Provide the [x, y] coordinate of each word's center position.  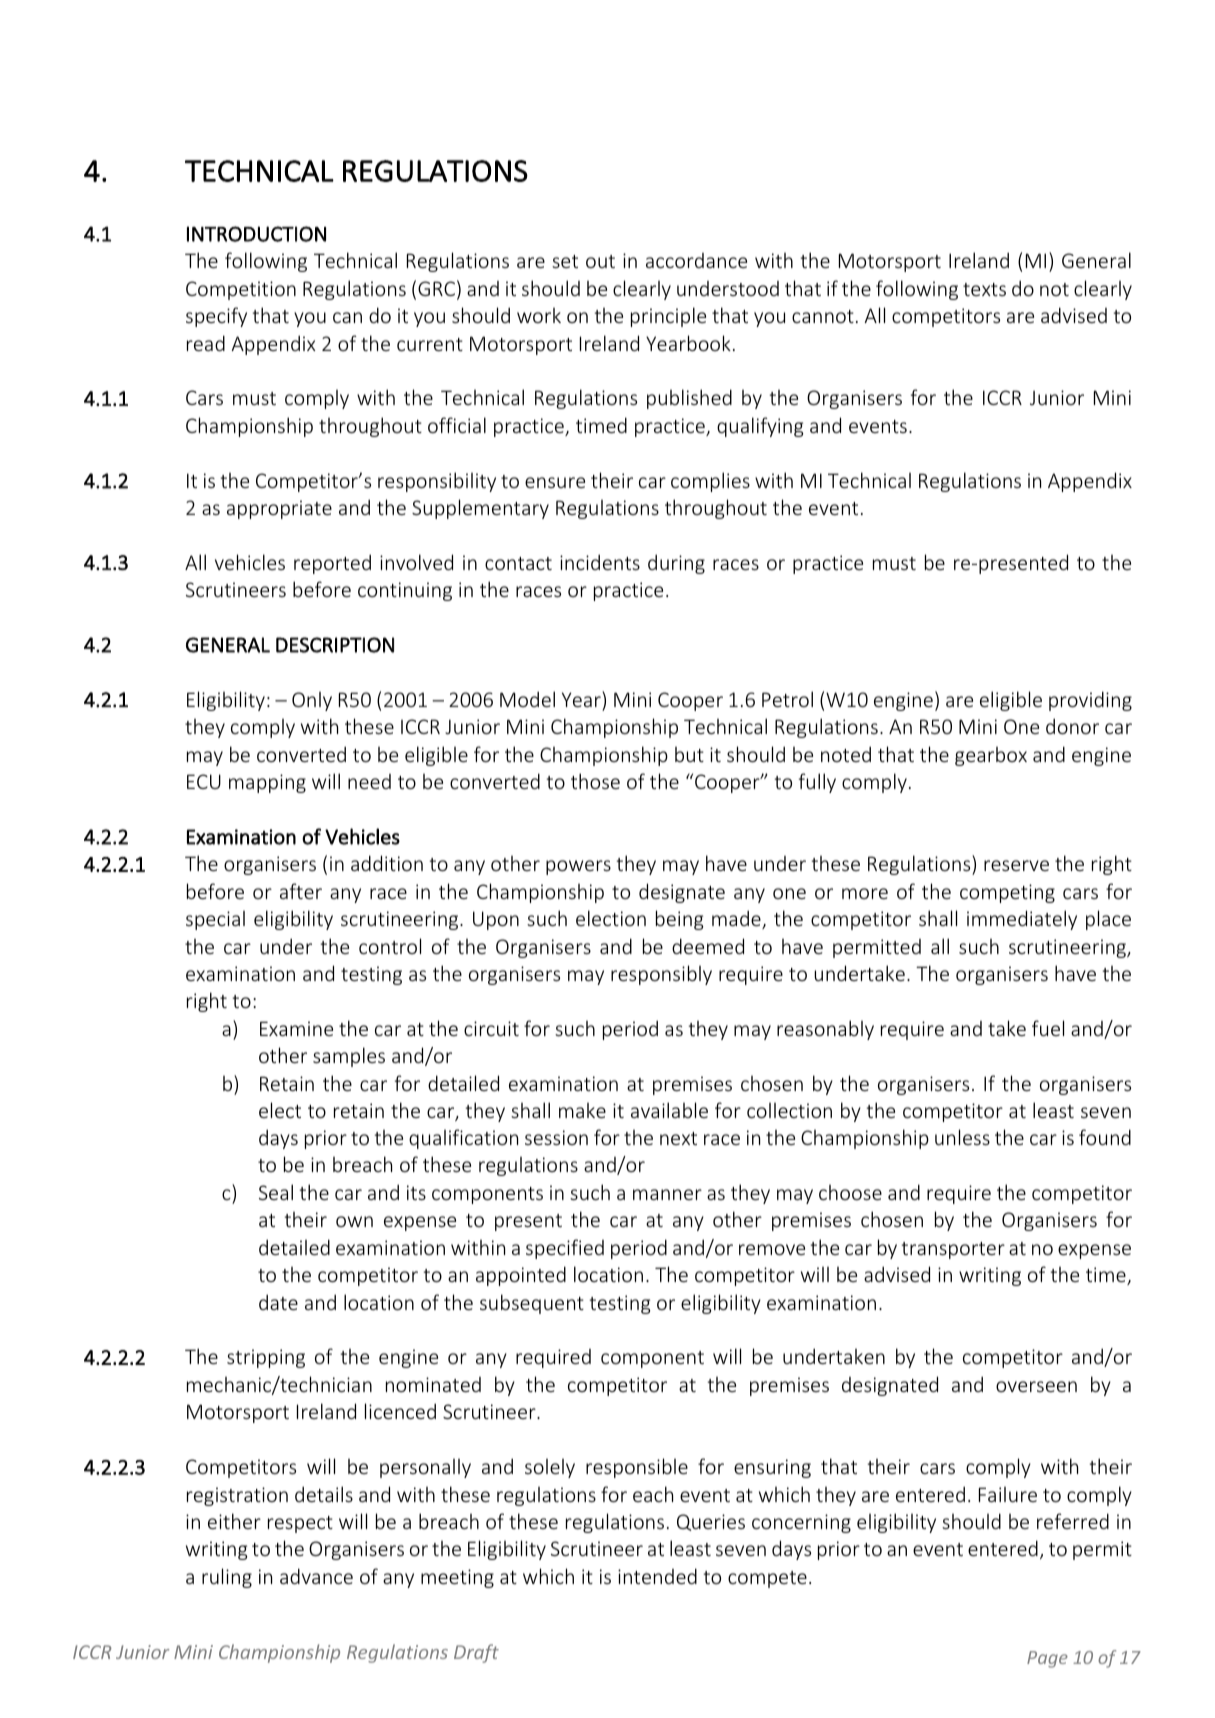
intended [657, 1576]
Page [1047, 1659]
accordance [696, 260]
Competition [241, 290]
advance [316, 1576]
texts [984, 289]
